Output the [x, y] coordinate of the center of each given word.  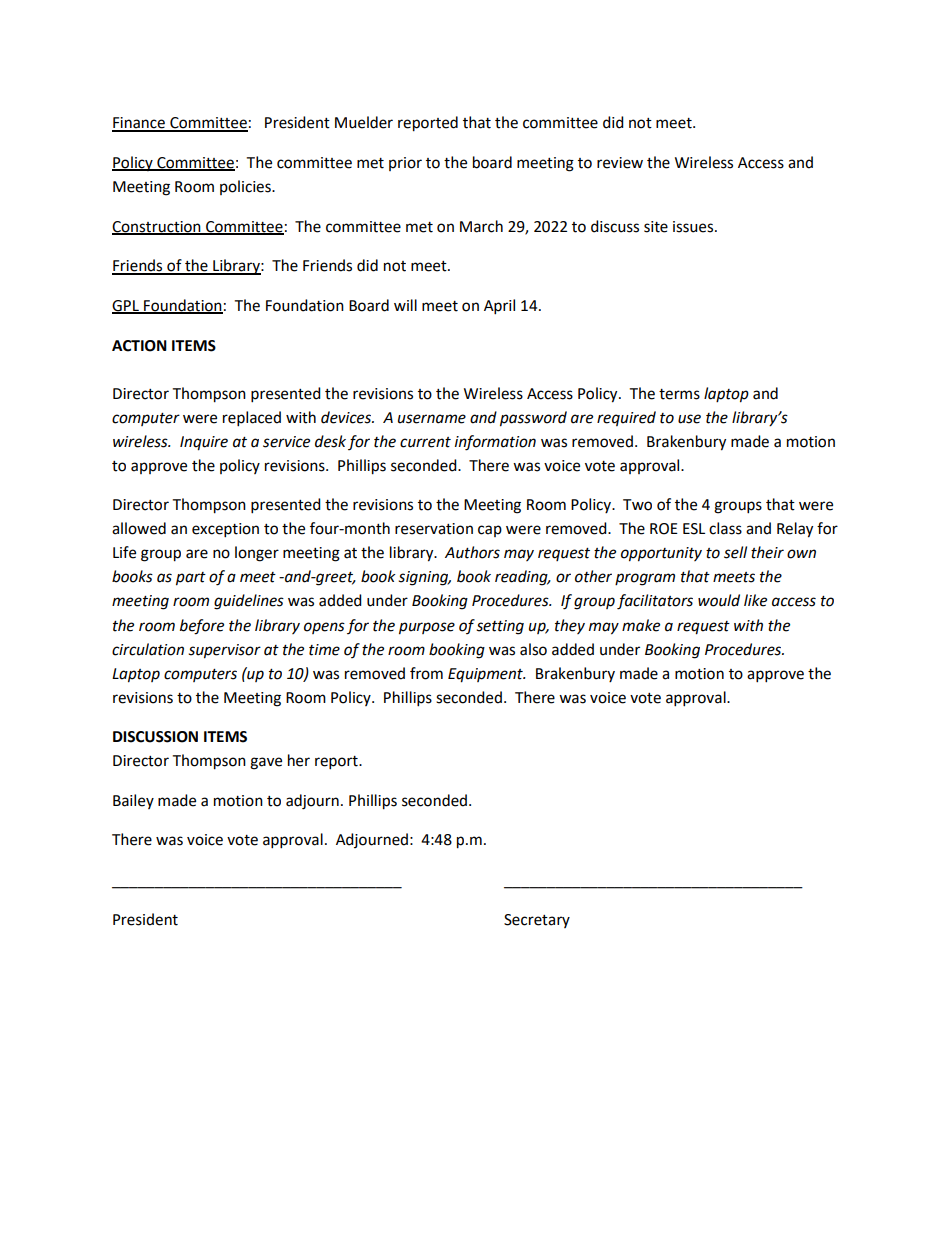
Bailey [133, 801]
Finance [139, 124]
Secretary [537, 921]
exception [225, 530]
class [725, 528]
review [620, 163]
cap [490, 531]
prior [405, 164]
